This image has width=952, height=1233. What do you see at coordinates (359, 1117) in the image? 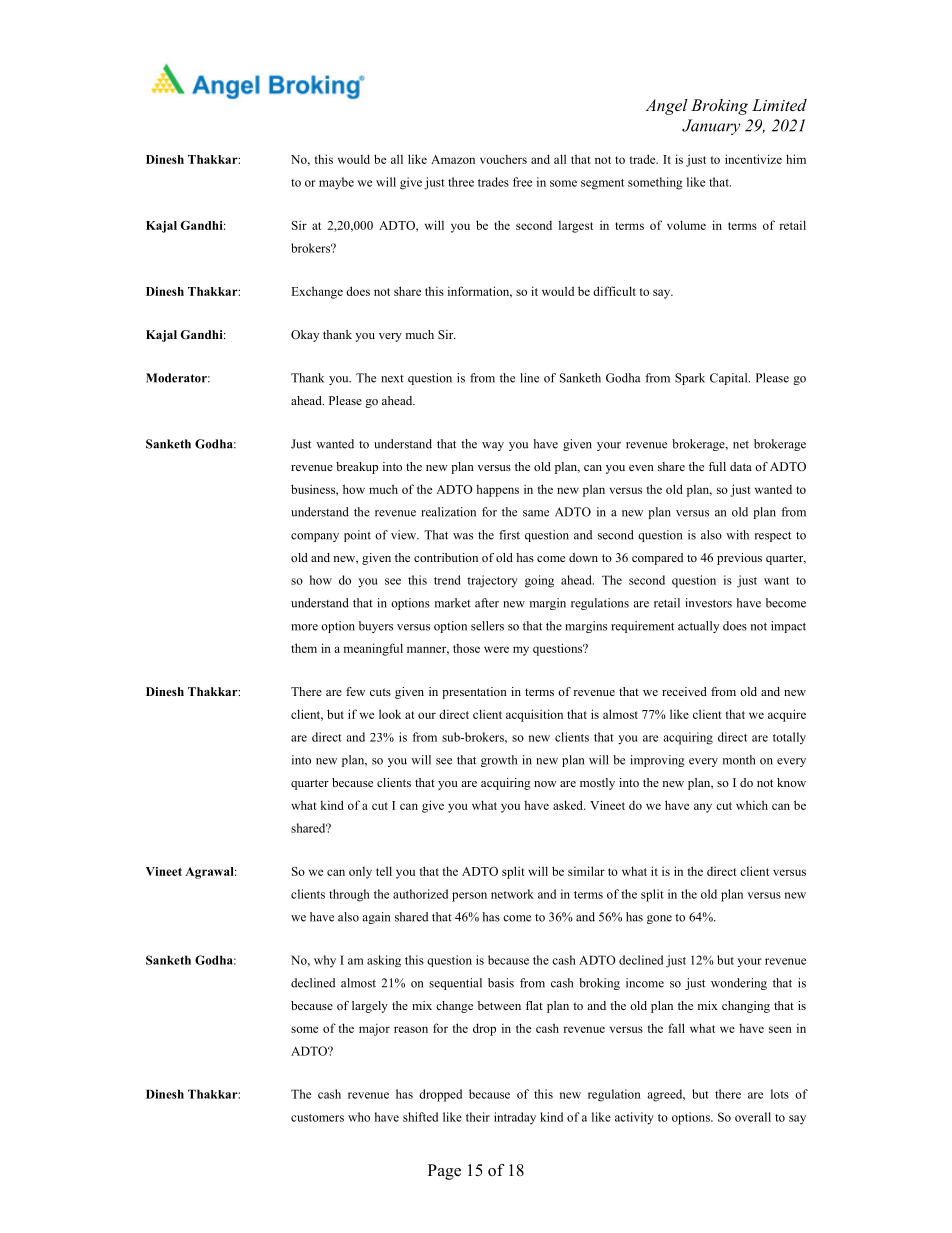
I see `who` at bounding box center [359, 1117].
